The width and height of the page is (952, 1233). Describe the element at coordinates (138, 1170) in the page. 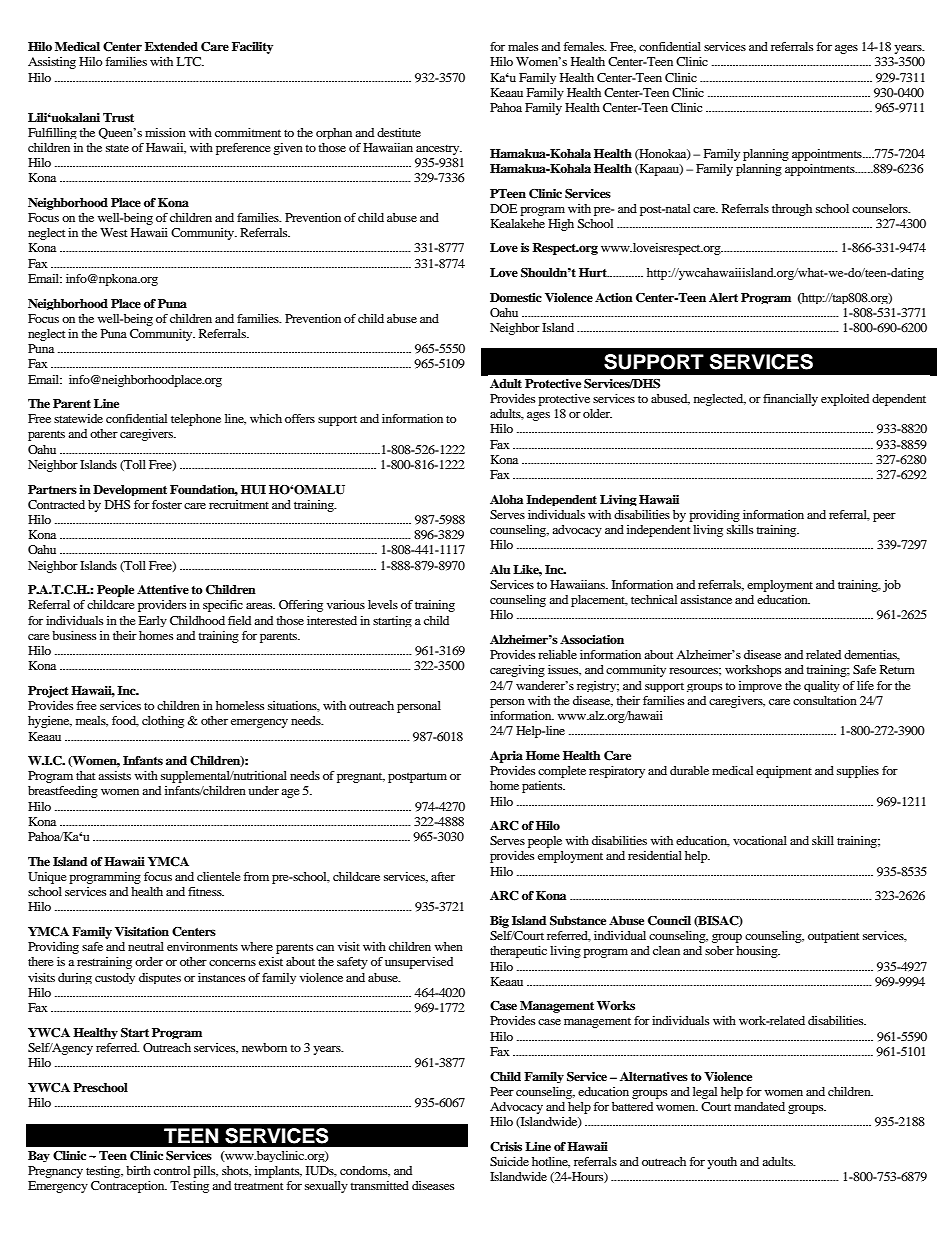

I see `birth` at that location.
